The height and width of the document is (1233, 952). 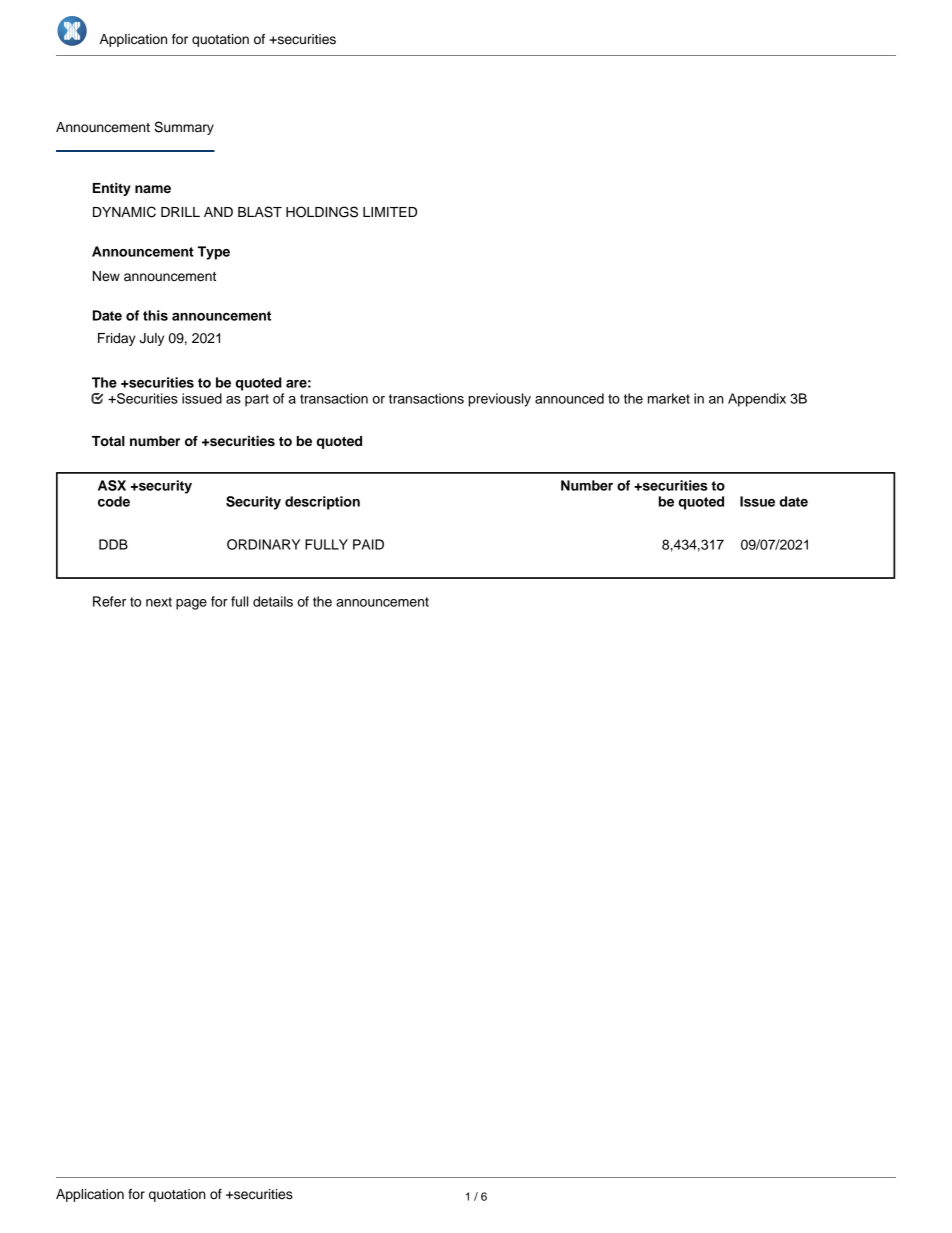 I want to click on Summary, so click(x=184, y=128).
